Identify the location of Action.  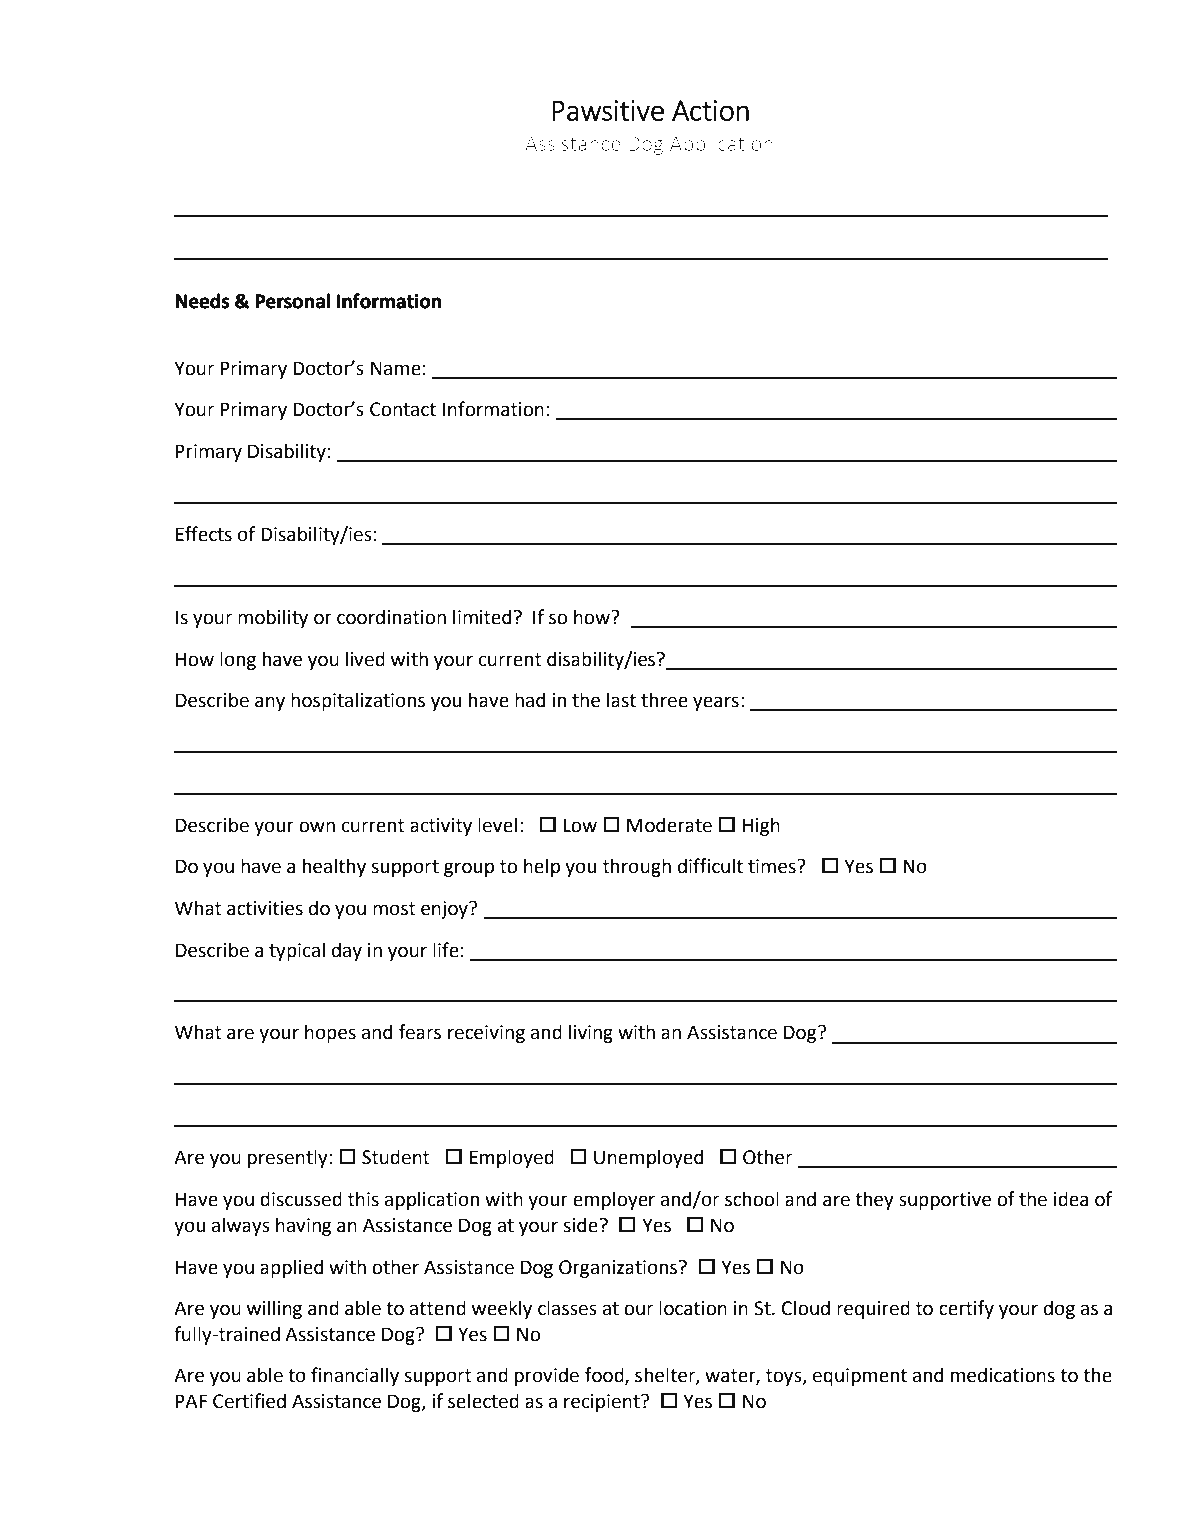
(710, 110).
